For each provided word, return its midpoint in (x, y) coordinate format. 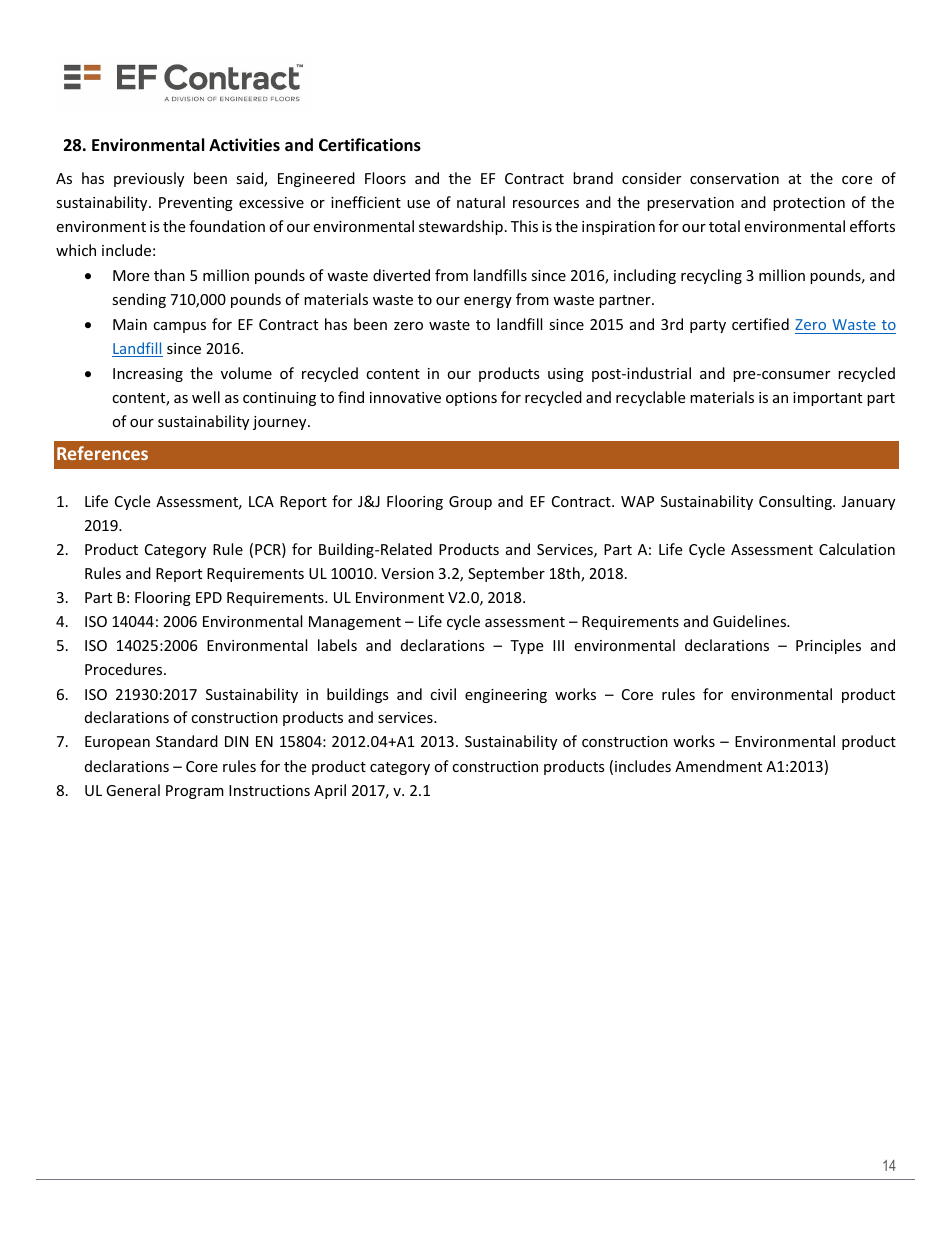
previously (149, 179)
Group (470, 503)
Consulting (796, 502)
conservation (734, 178)
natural (481, 202)
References (102, 453)
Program (195, 792)
